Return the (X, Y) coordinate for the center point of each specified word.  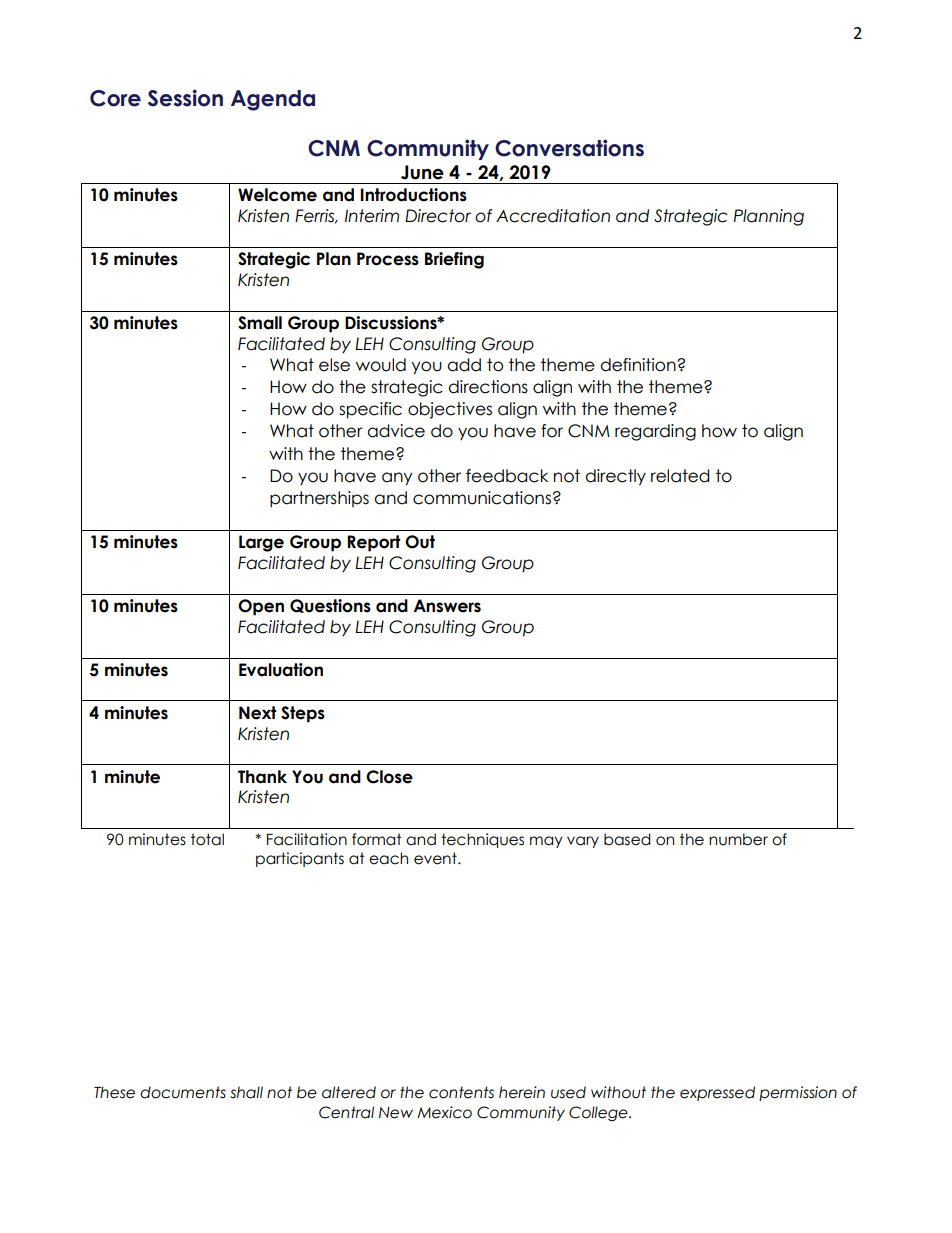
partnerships (319, 499)
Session (185, 98)
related (680, 476)
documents (183, 1092)
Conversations (569, 148)
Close (389, 777)
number (738, 839)
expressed (717, 1093)
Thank (262, 777)
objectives (450, 410)
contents (461, 1092)
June (422, 172)
